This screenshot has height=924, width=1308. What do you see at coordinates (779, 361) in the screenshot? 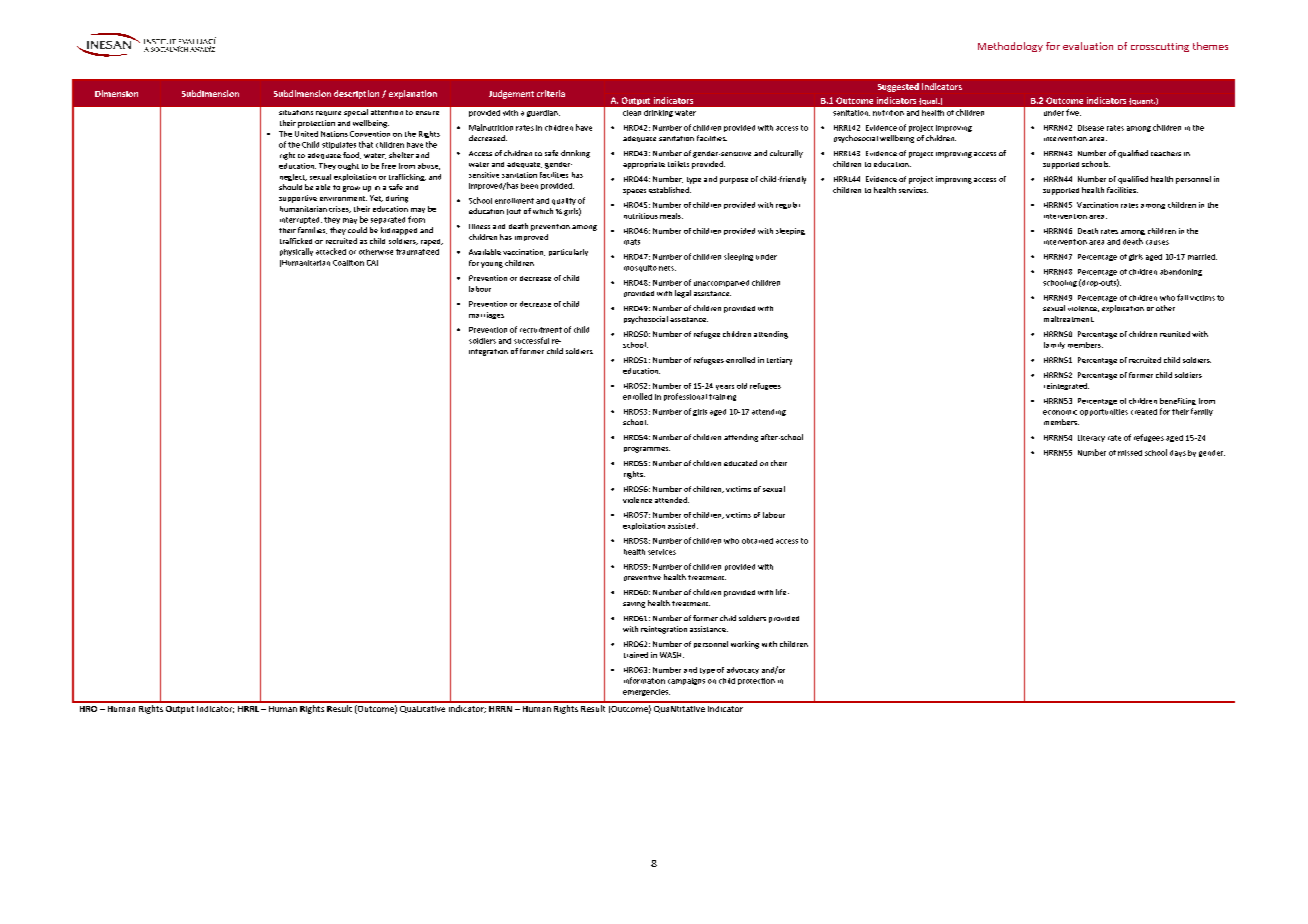
I see `tertiary` at bounding box center [779, 361].
